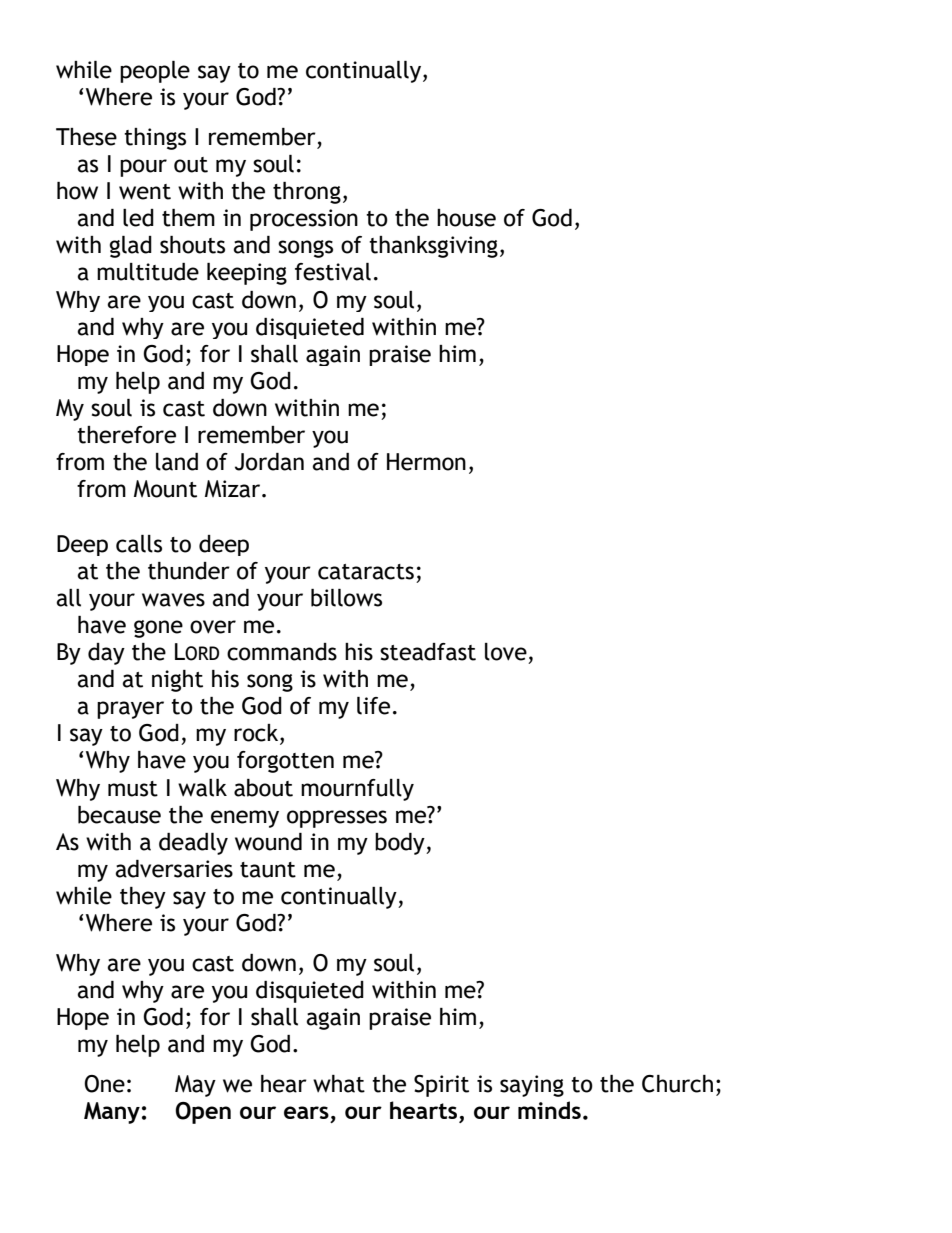 This screenshot has height=1233, width=952. What do you see at coordinates (549, 1110) in the screenshot?
I see `minds` at bounding box center [549, 1110].
